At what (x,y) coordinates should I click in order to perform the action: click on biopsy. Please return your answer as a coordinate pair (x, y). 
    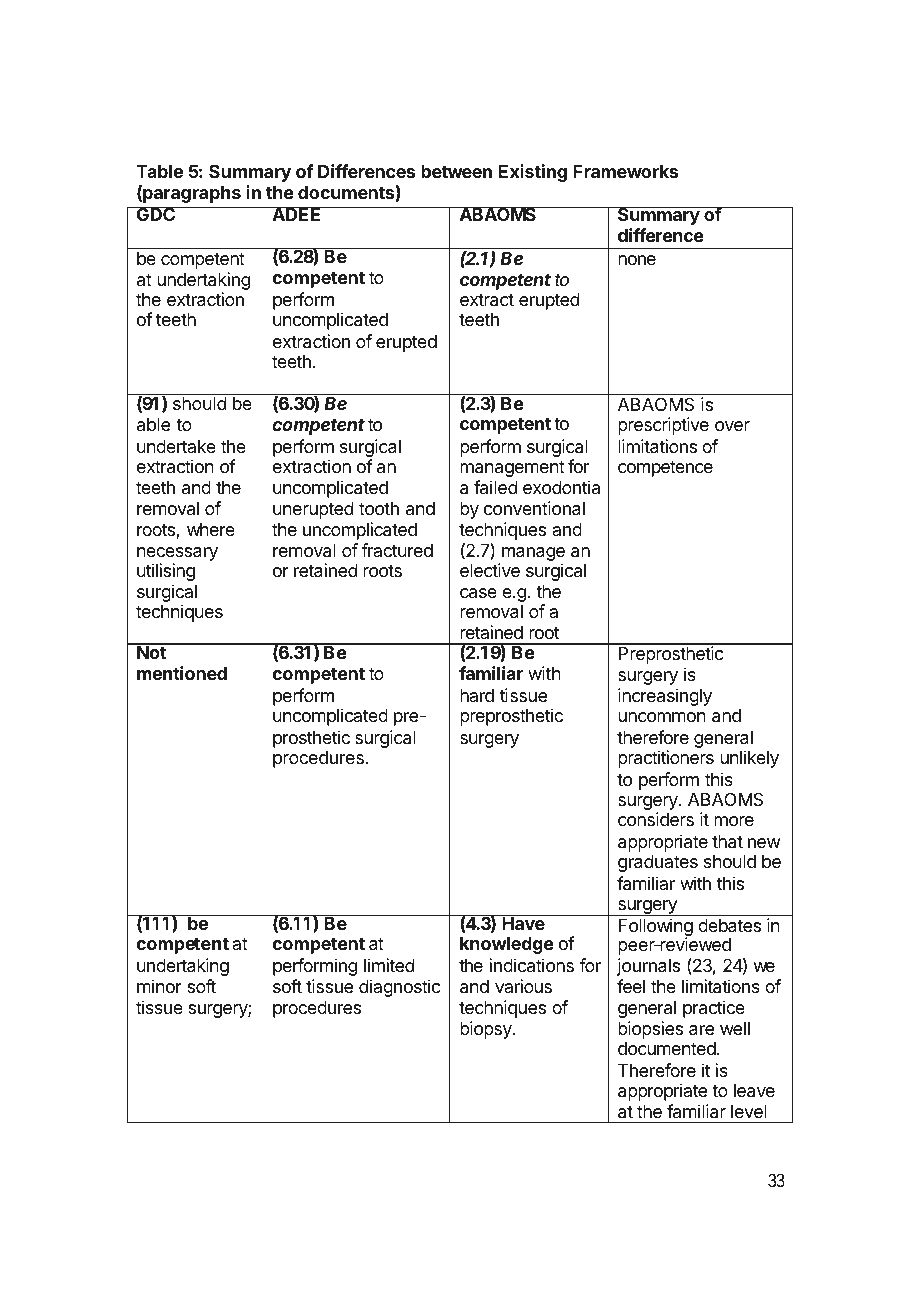
    Looking at the image, I should click on (487, 1030).
